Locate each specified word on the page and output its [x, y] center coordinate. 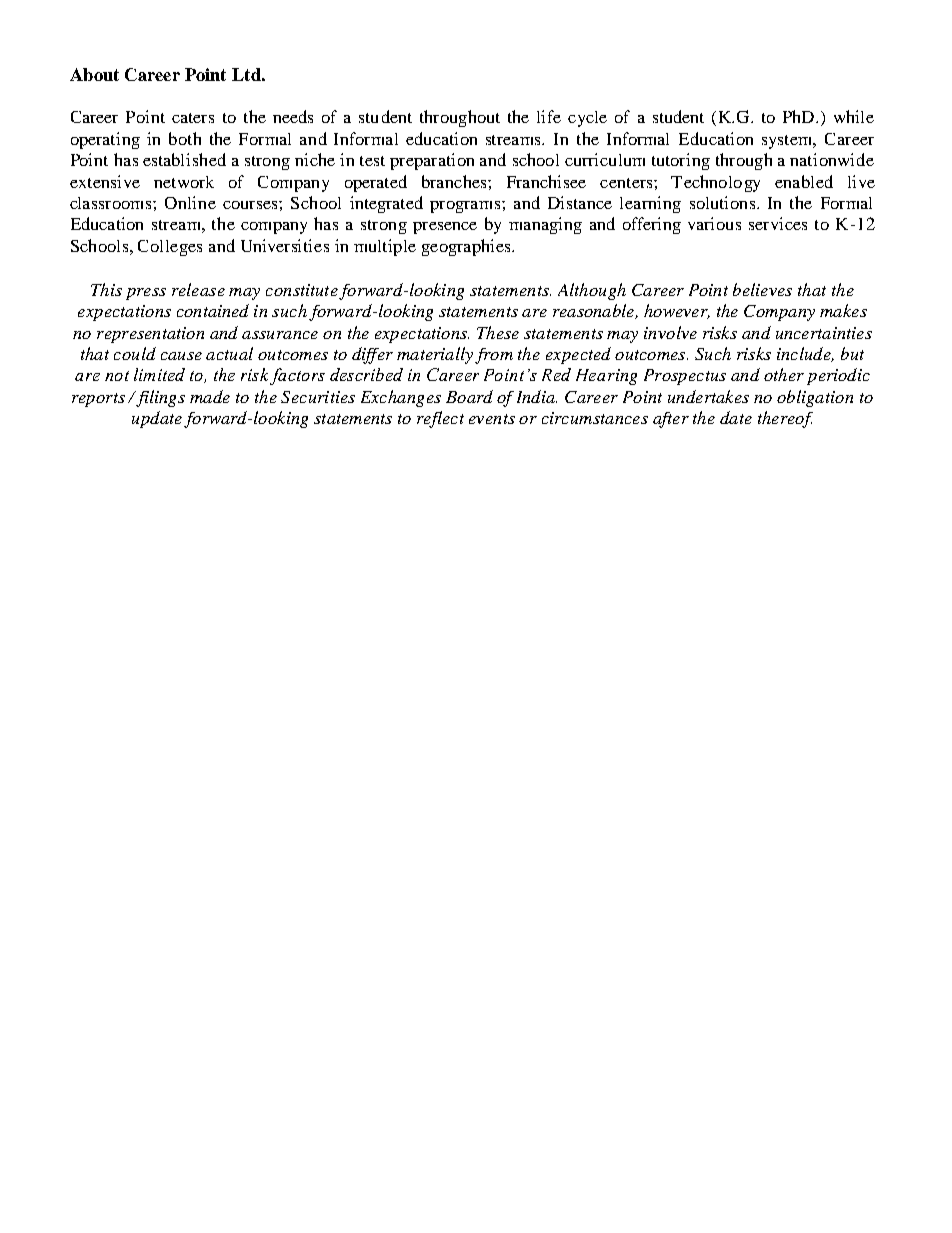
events [492, 419]
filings [159, 398]
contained [213, 310]
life [549, 116]
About [94, 74]
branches [455, 181]
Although [592, 291]
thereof [785, 419]
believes [762, 289]
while [854, 116]
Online [190, 202]
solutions [724, 202]
